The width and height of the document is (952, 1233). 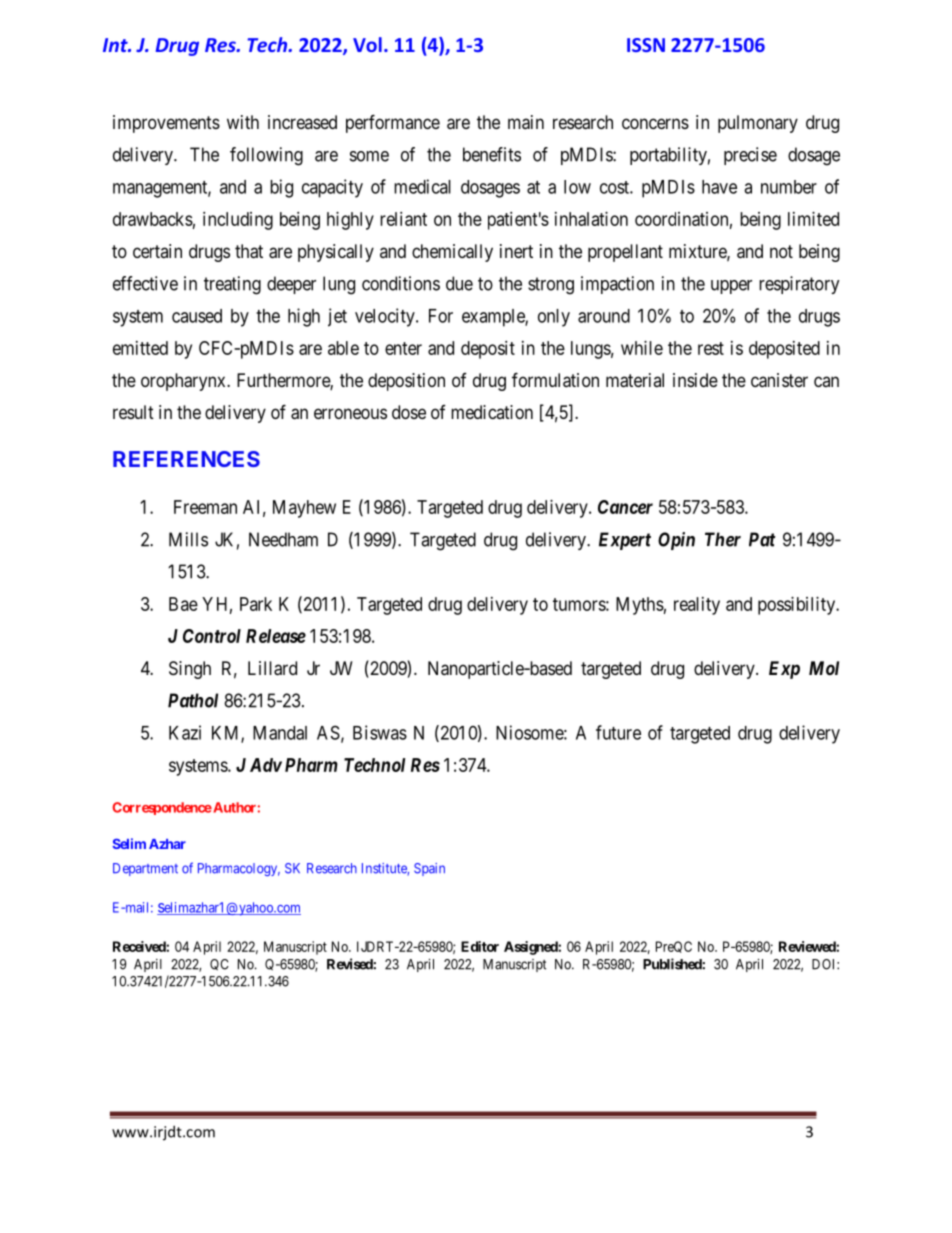 What do you see at coordinates (758, 124) in the document?
I see `pulmonary` at bounding box center [758, 124].
